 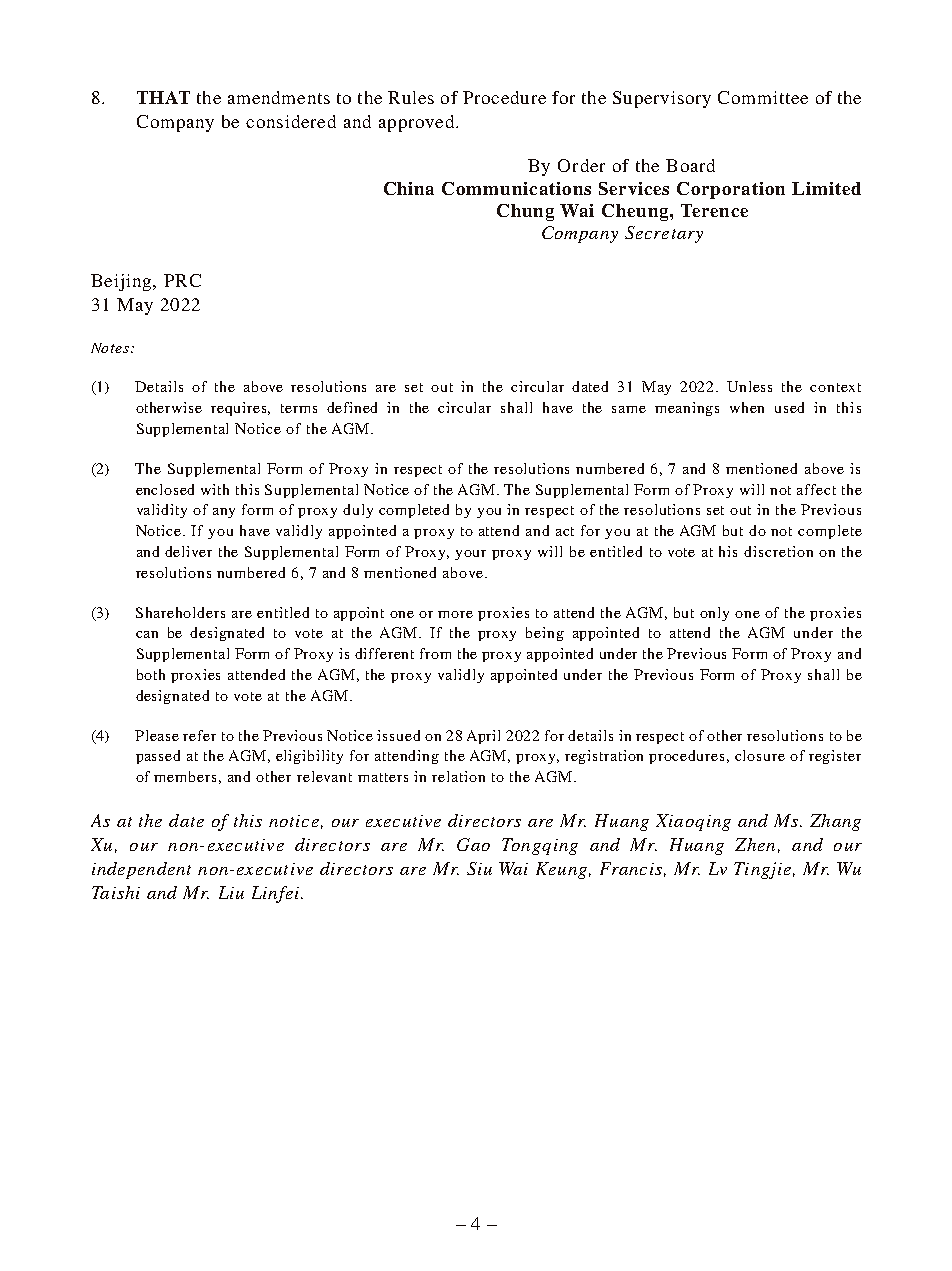 I want to click on THAT, so click(x=163, y=97).
